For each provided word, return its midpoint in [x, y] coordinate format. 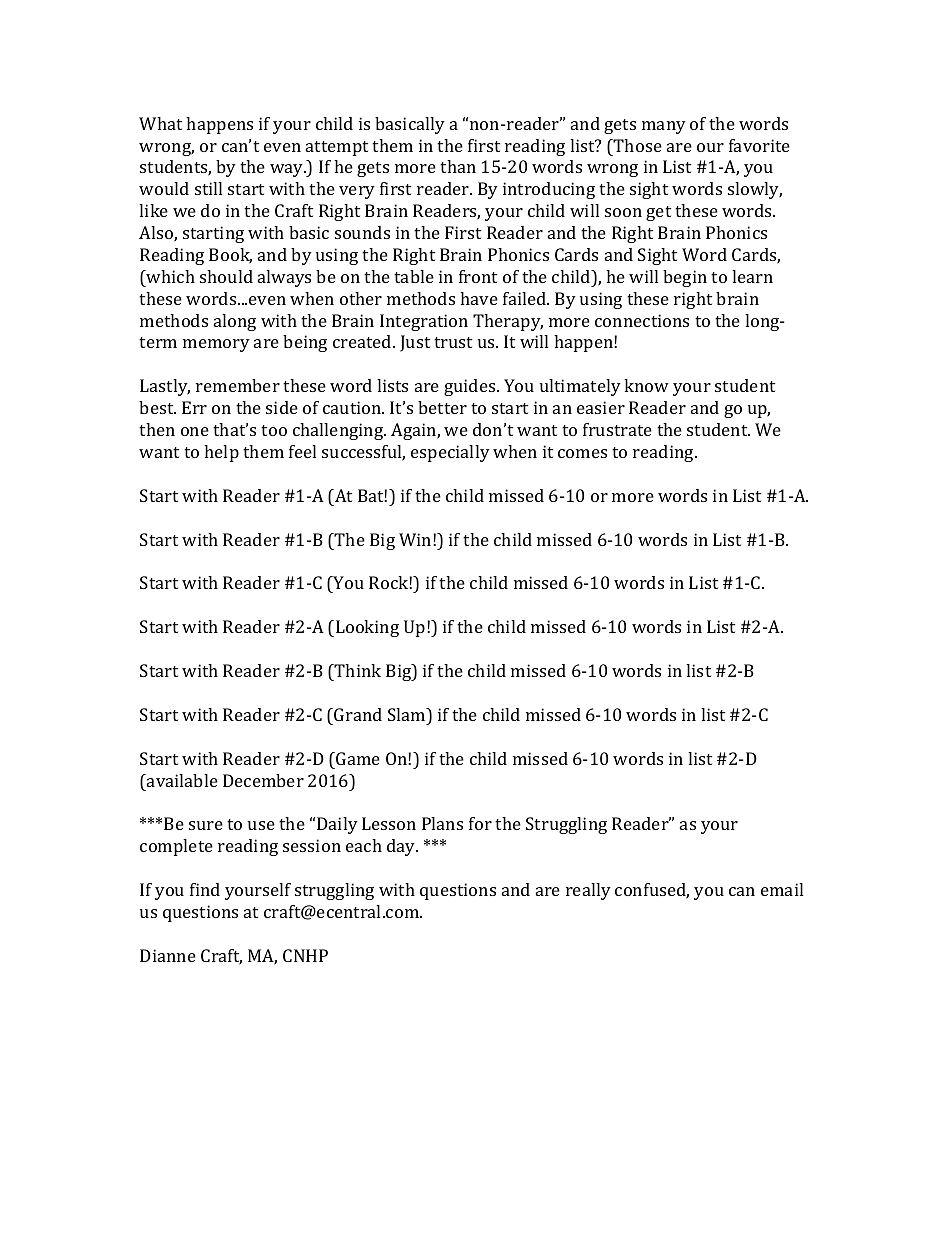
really [588, 891]
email [782, 889]
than [458, 166]
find [205, 889]
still [208, 188]
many [664, 127]
